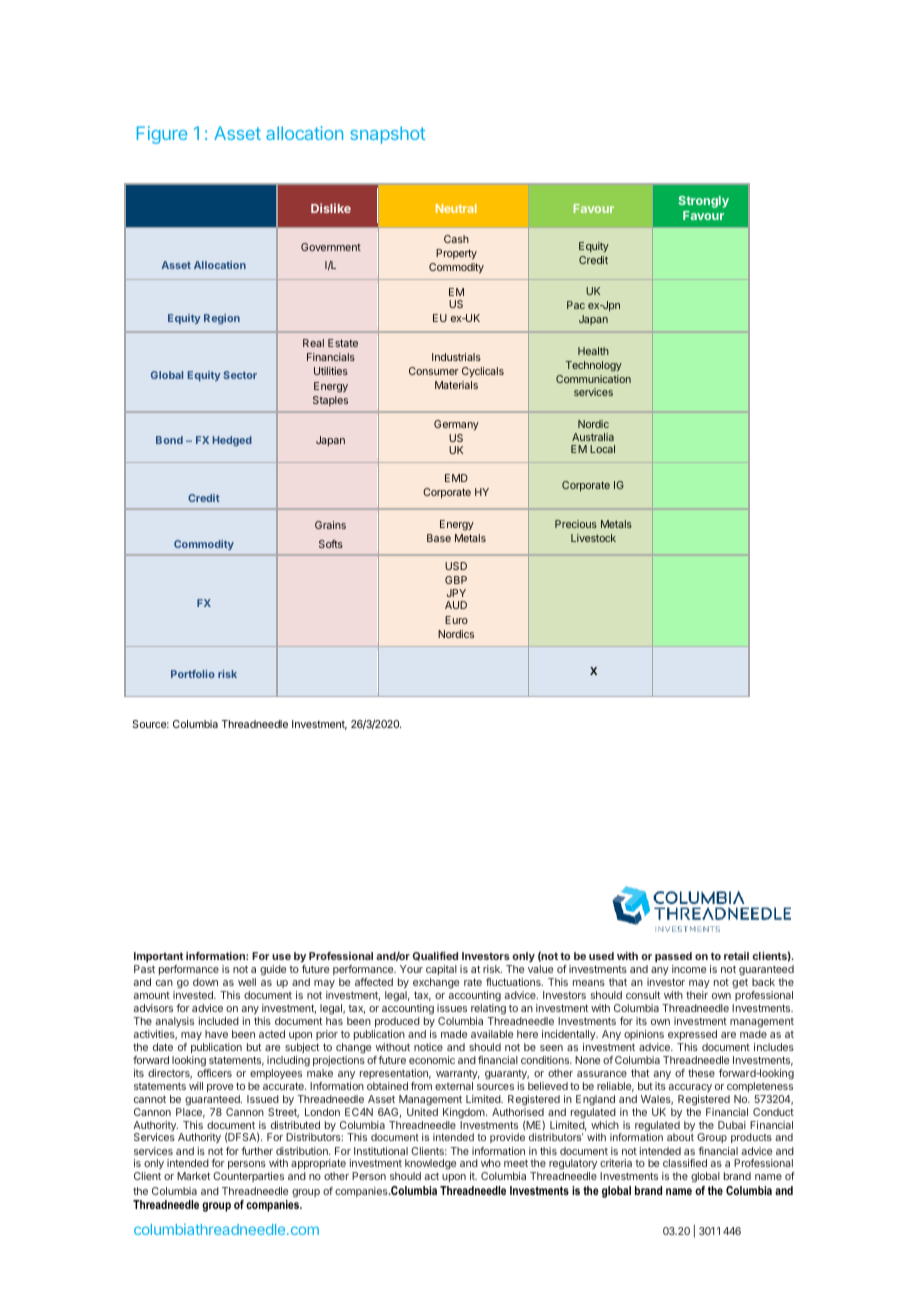 Image resolution: width=924 pixels, height=1307 pixels. I want to click on Important, so click(158, 957).
